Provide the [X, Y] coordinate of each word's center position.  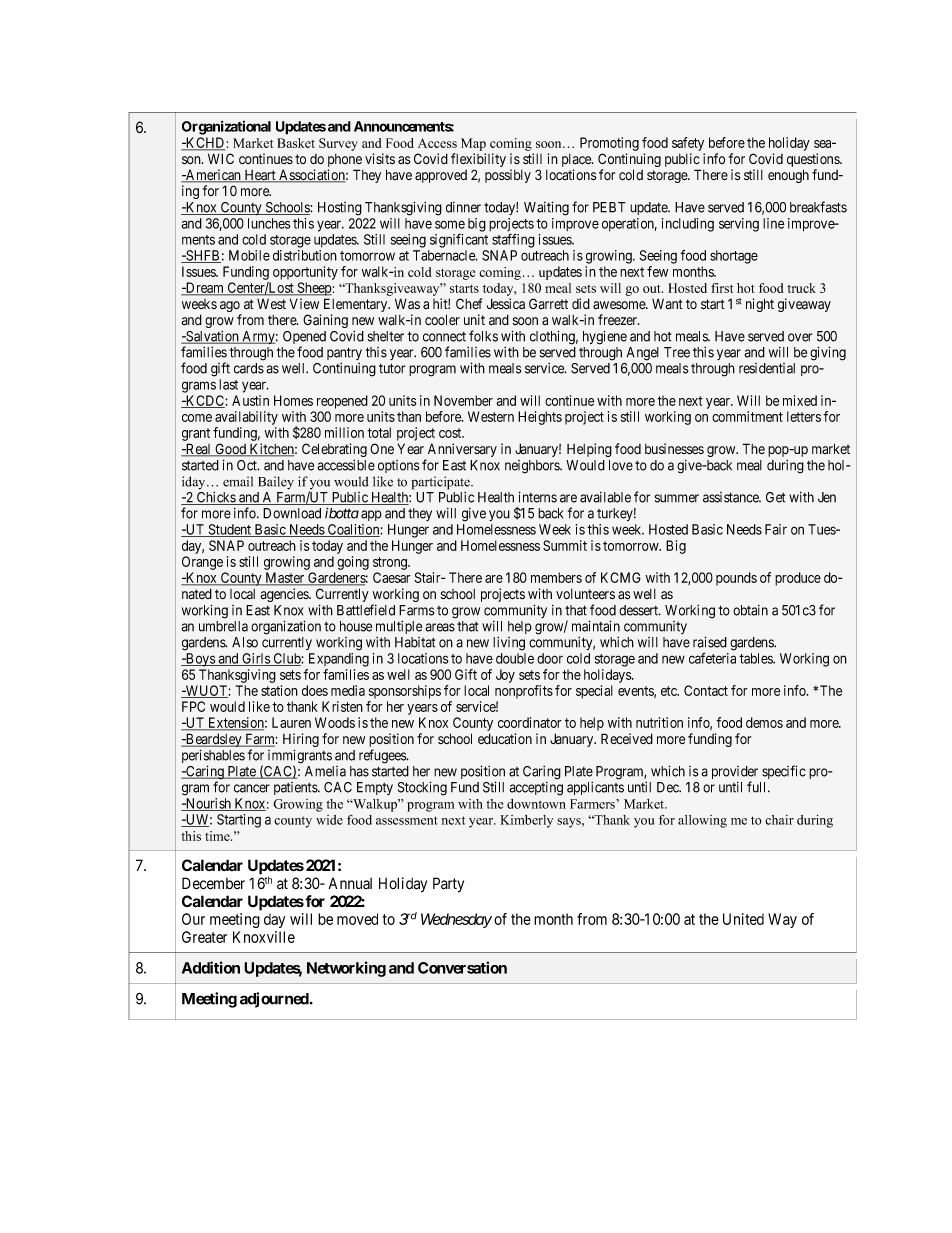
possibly [508, 176]
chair [779, 820]
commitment [747, 416]
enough [788, 176]
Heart [260, 176]
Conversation [462, 967]
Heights [540, 418]
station [279, 690]
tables [757, 658]
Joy [505, 676]
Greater [204, 937]
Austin [250, 400]
